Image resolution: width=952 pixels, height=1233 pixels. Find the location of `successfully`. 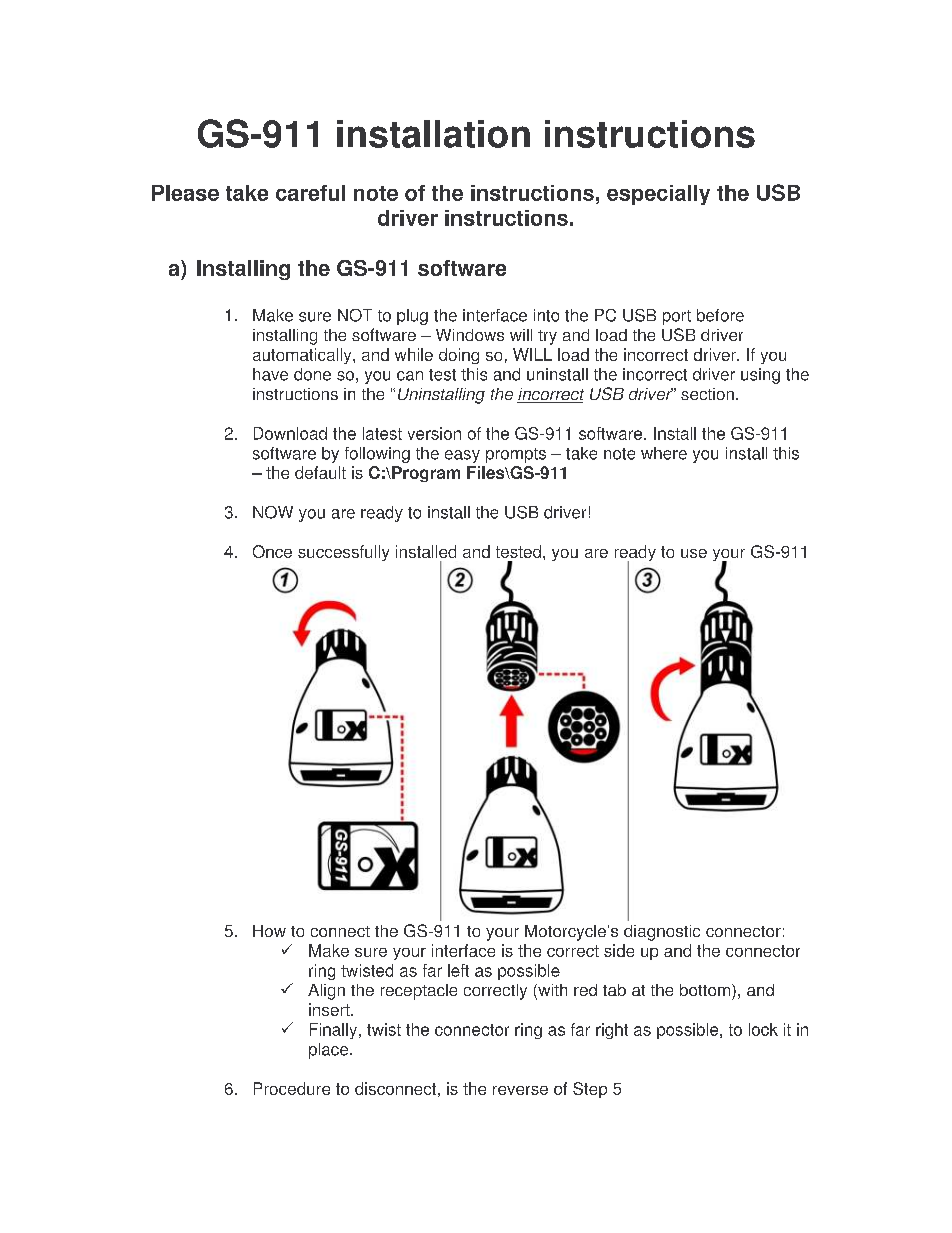

successfully is located at coordinates (343, 553).
